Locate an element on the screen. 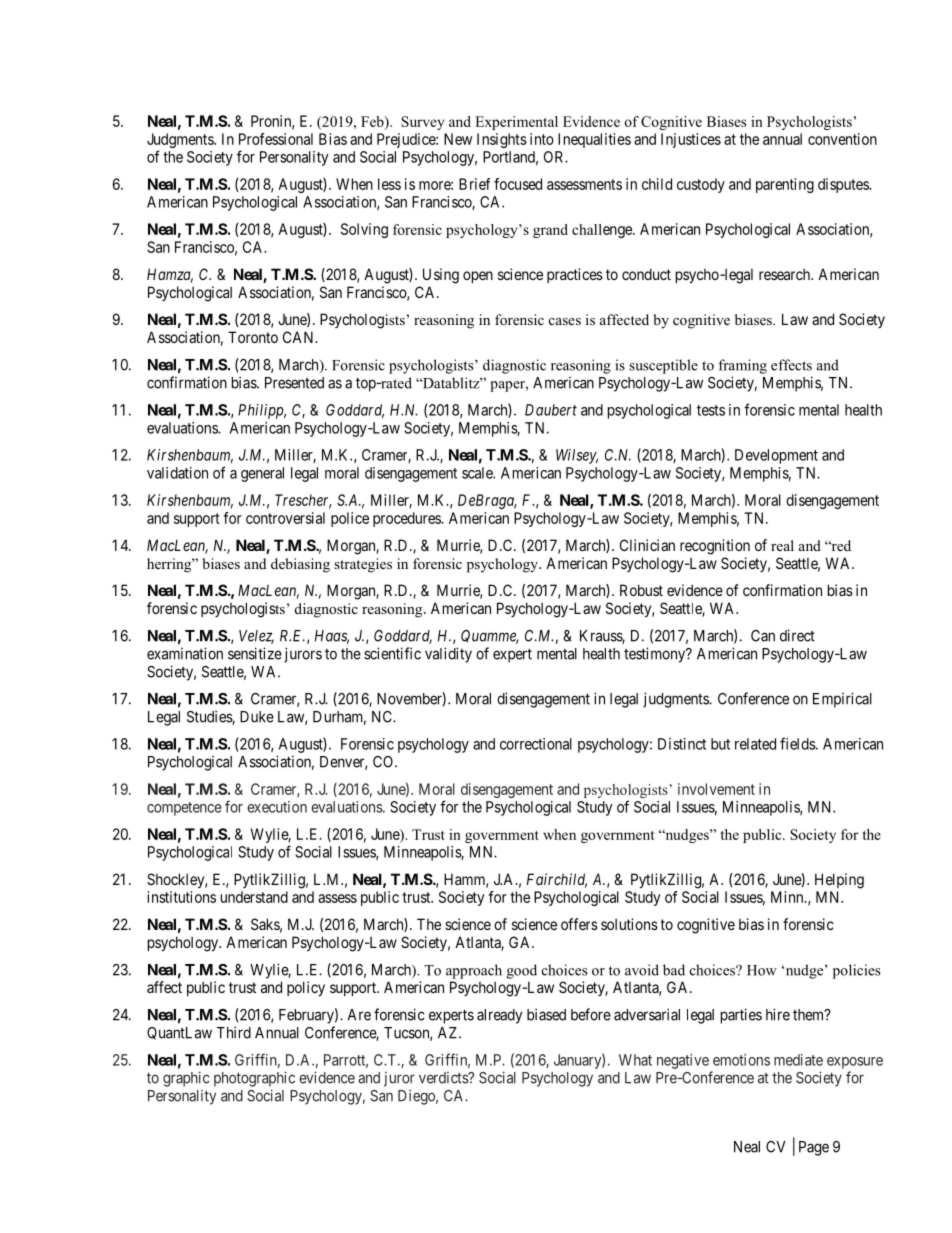 This screenshot has height=1233, width=952. validity is located at coordinates (448, 655).
